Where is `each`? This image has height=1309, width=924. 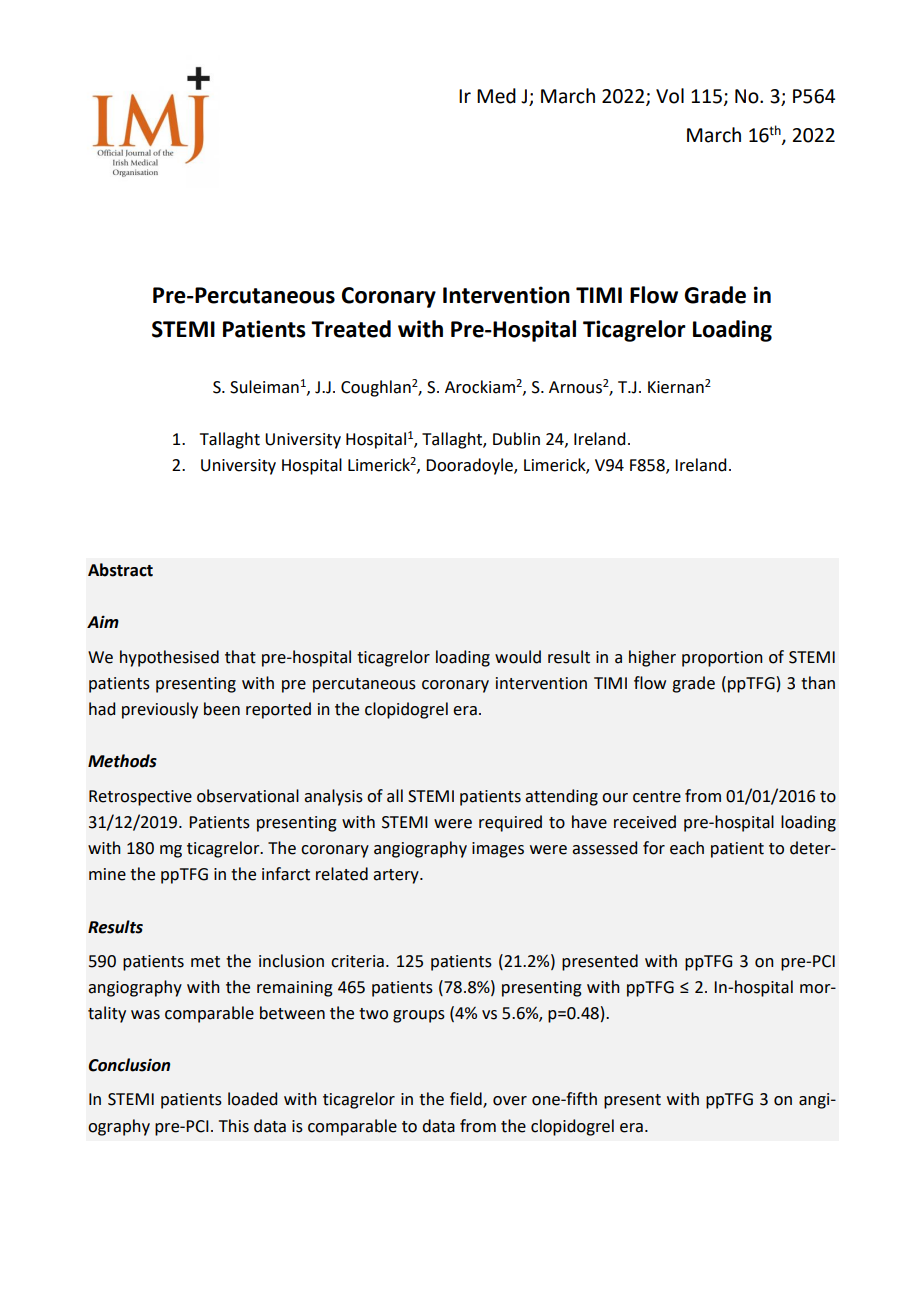
each is located at coordinates (687, 848).
